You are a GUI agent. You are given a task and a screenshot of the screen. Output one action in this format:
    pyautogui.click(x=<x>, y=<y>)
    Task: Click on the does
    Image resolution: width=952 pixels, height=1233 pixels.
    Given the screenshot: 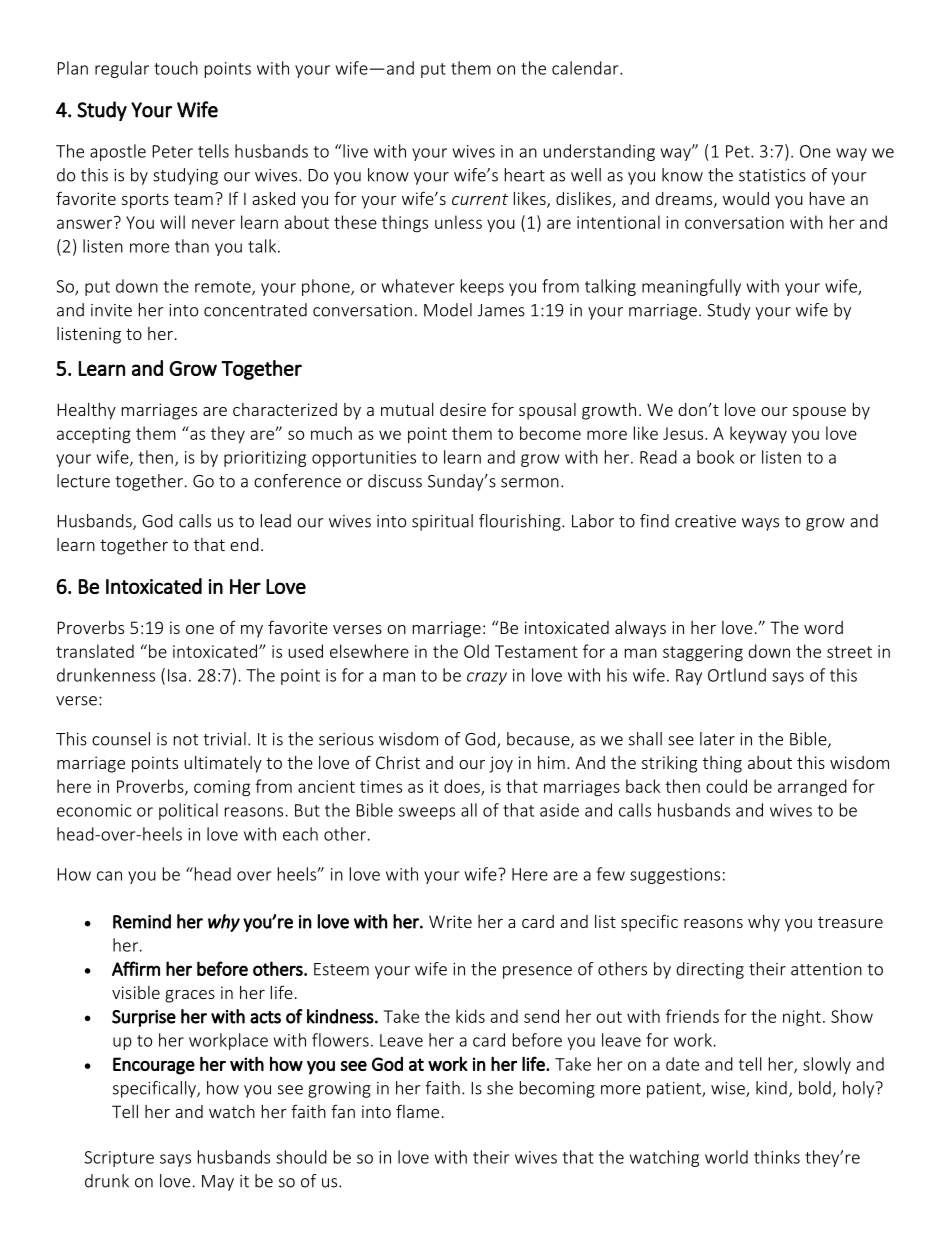 What is the action you would take?
    pyautogui.click(x=463, y=787)
